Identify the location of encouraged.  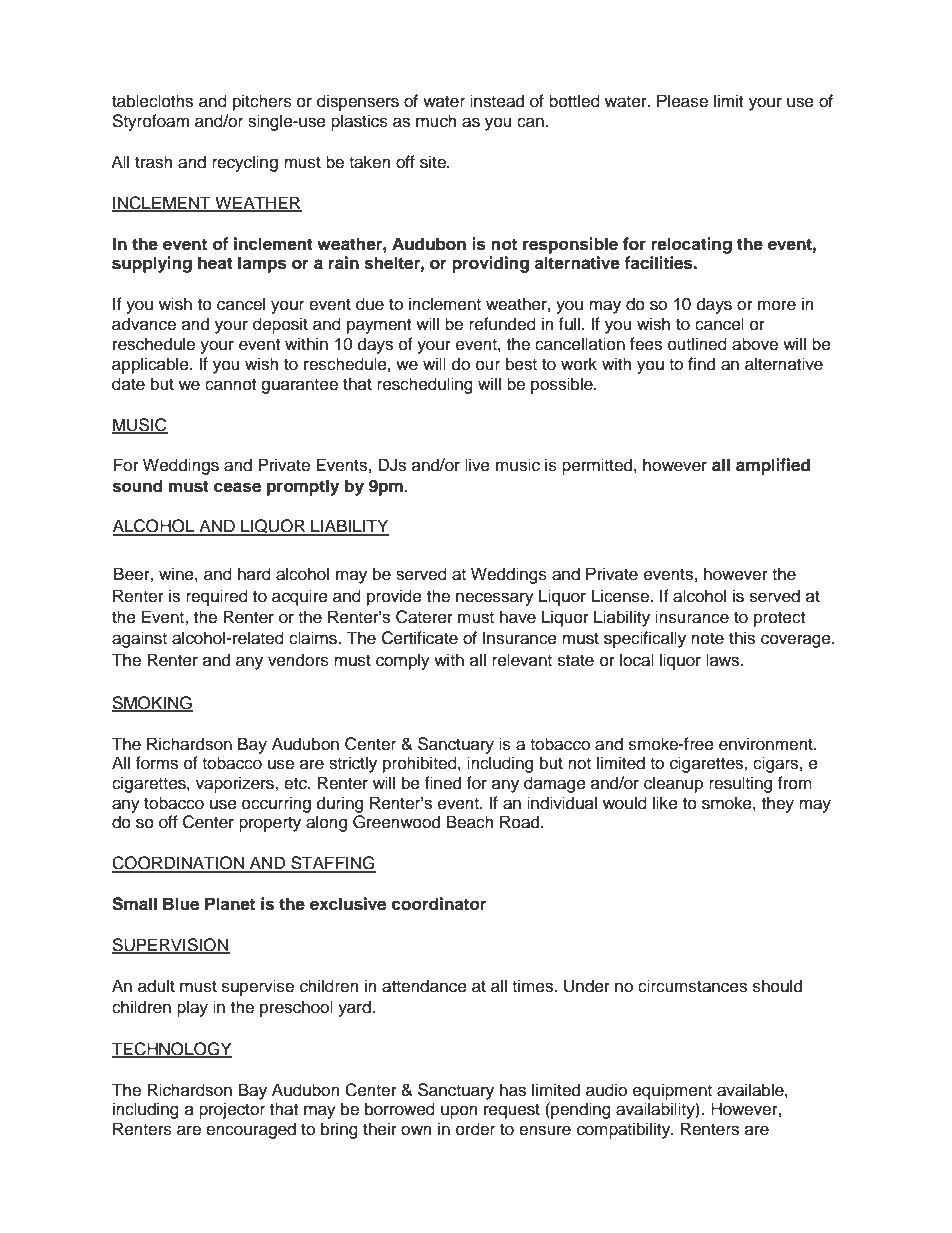
(251, 1130).
